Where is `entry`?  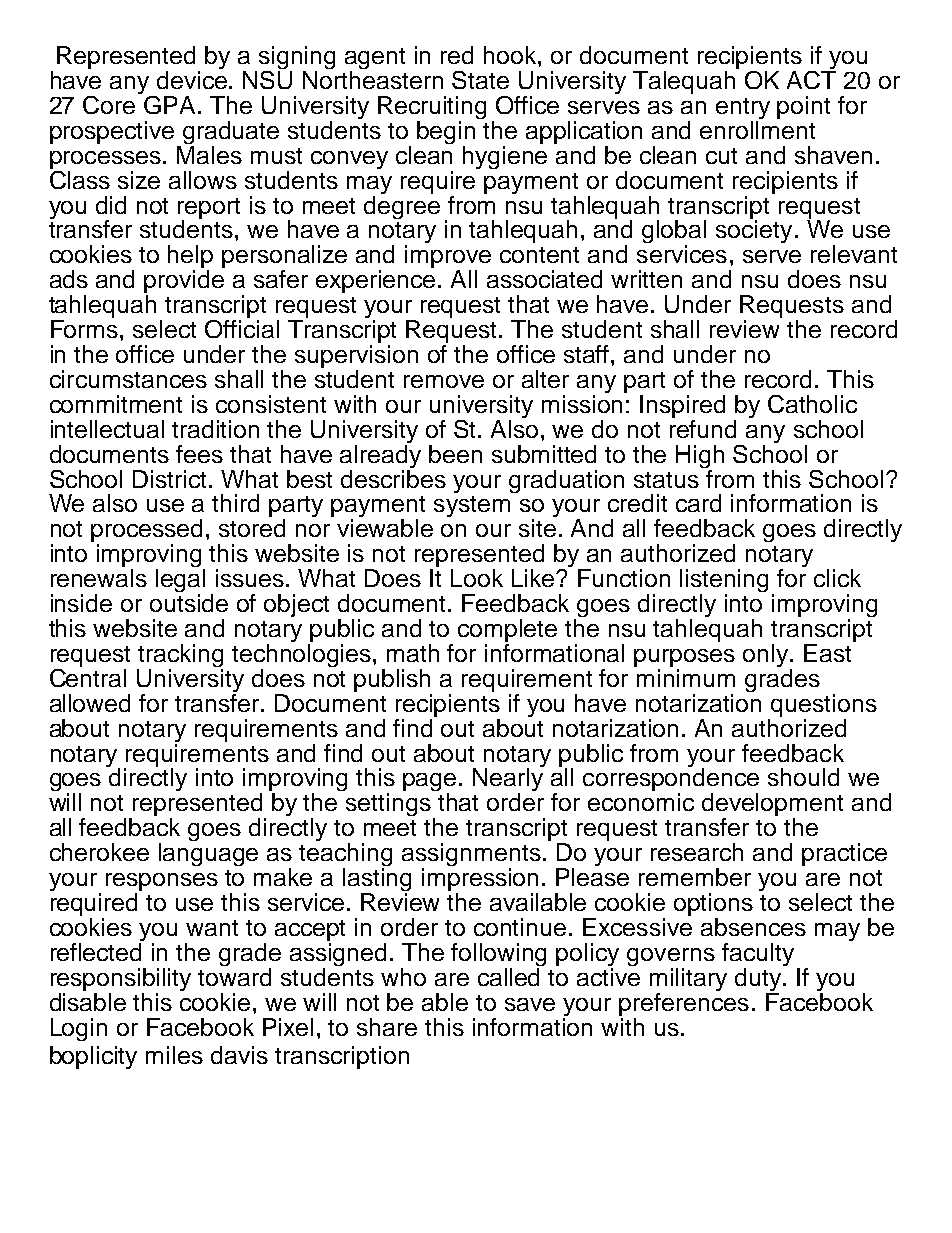
entry is located at coordinates (743, 110).
